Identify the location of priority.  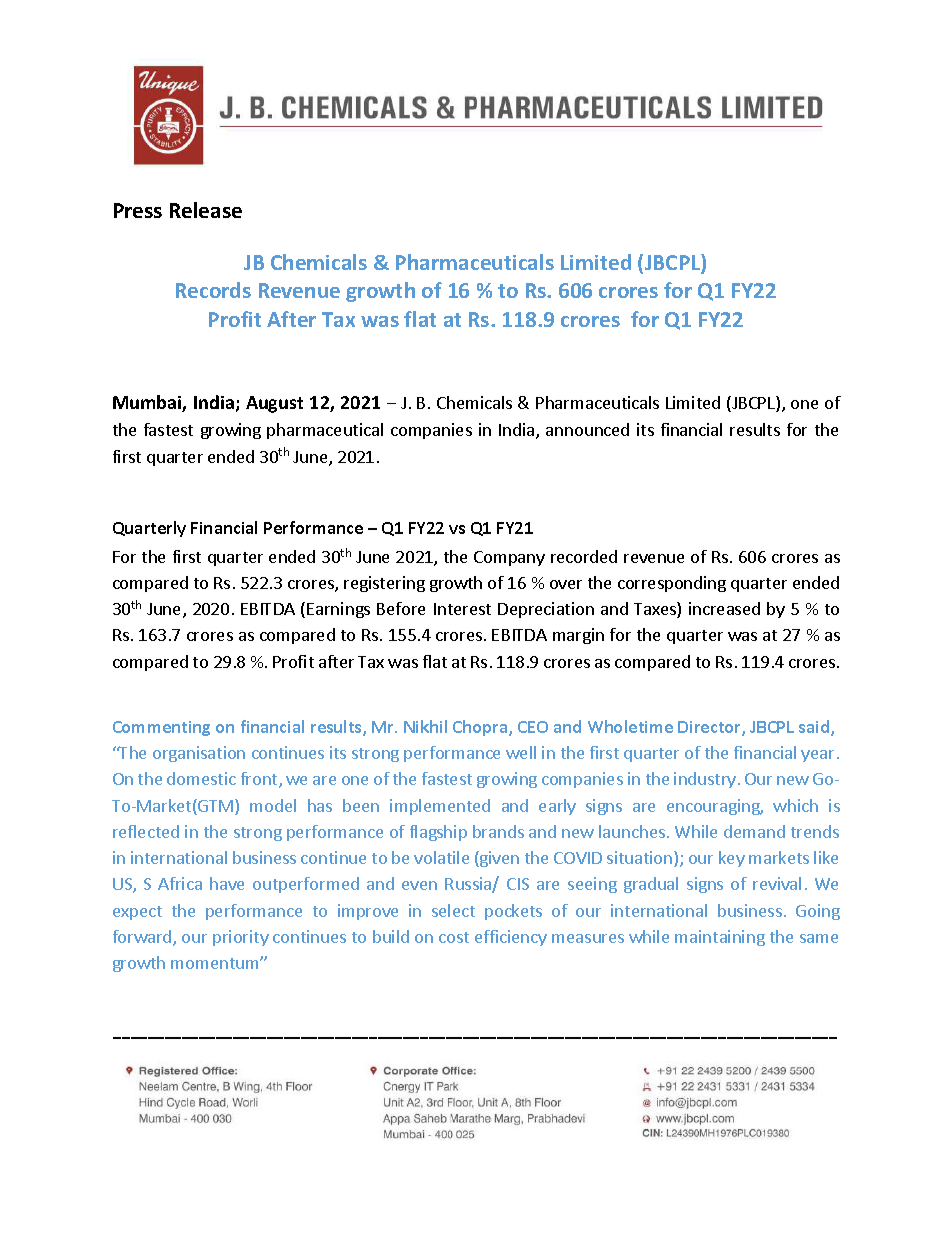
(241, 938).
